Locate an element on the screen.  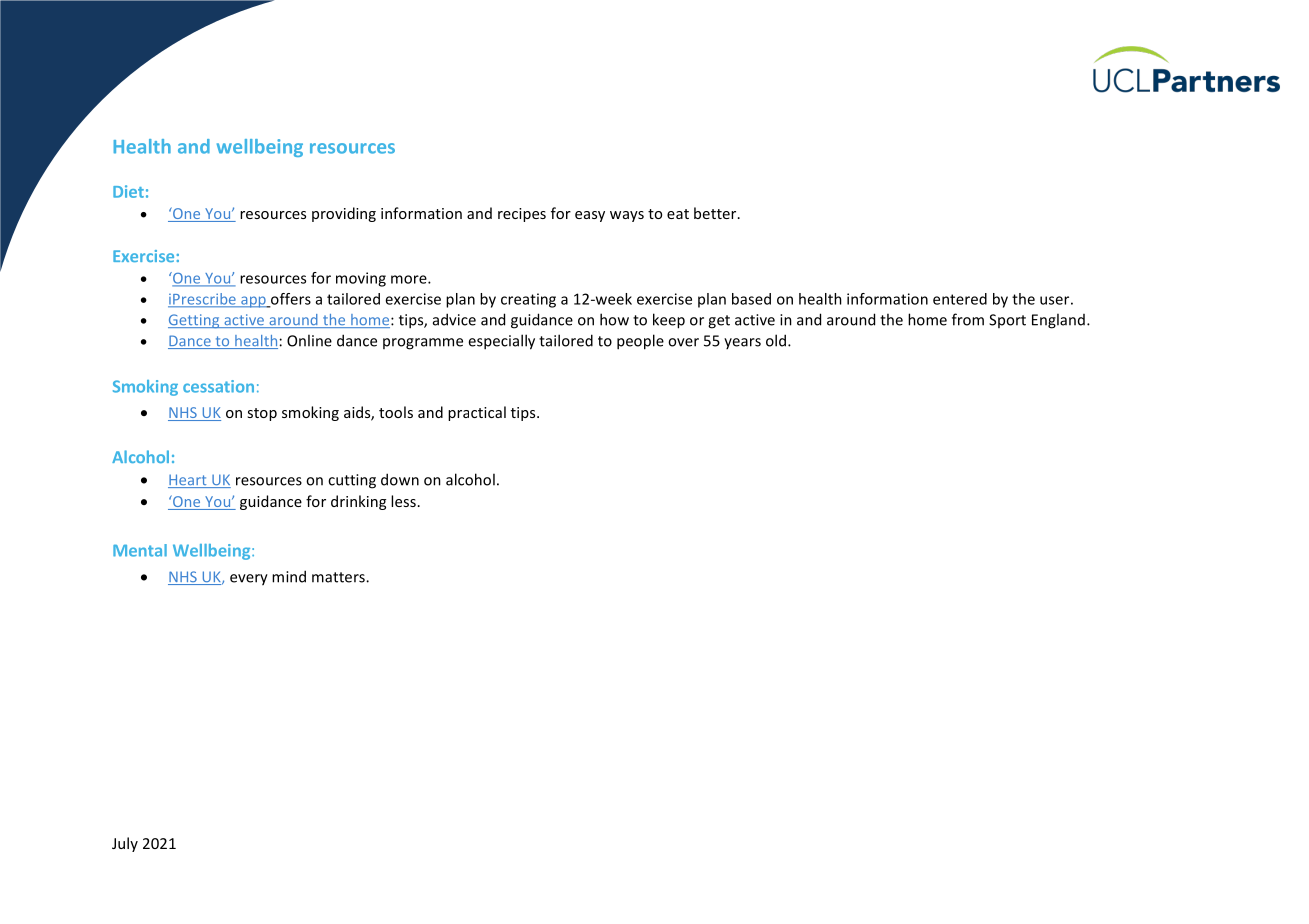
old is located at coordinates (777, 340).
